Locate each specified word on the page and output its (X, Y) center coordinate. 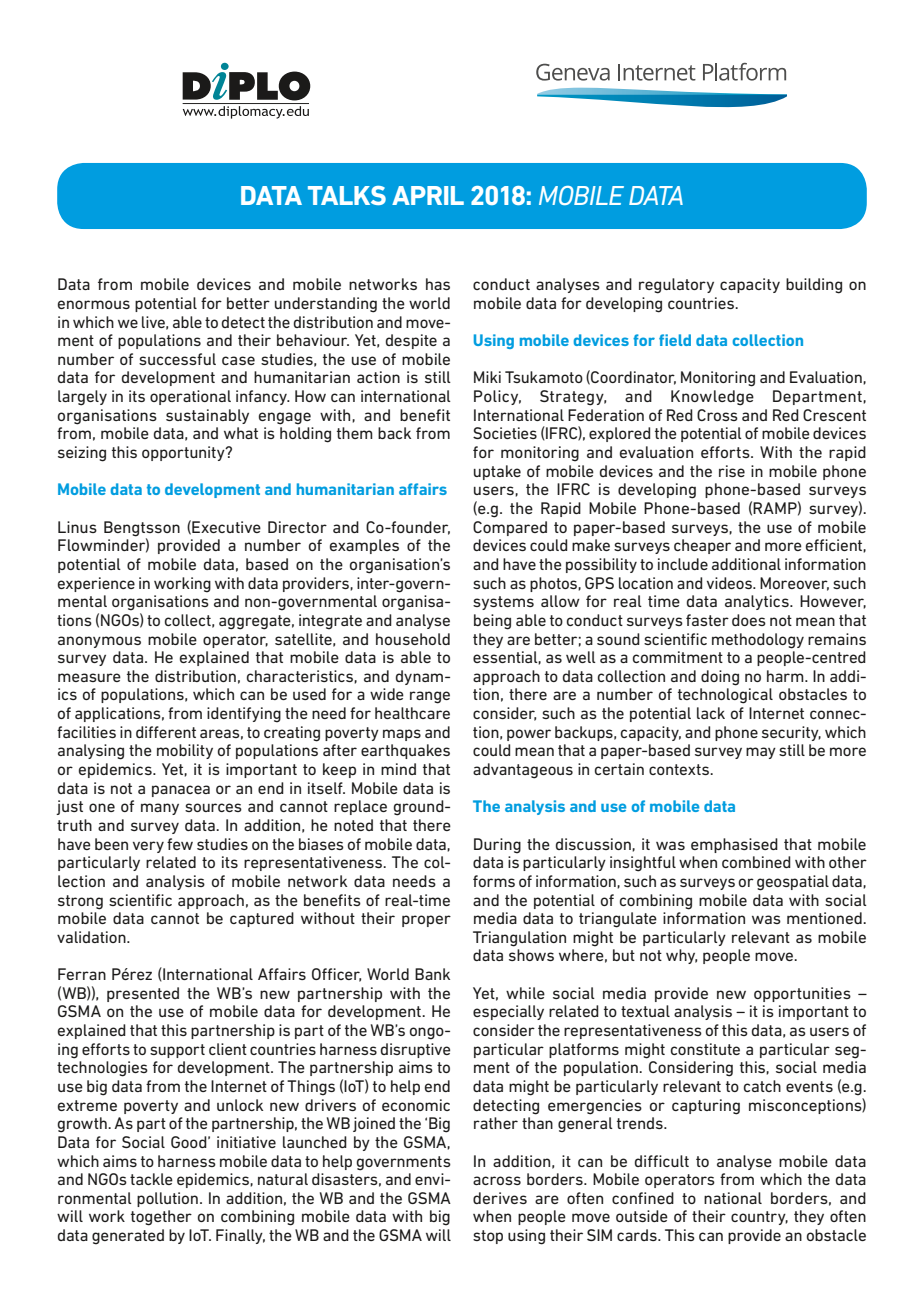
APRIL (428, 195)
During (497, 846)
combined (756, 862)
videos (730, 583)
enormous (94, 304)
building (814, 286)
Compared (510, 528)
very (148, 847)
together (161, 1218)
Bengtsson (142, 529)
